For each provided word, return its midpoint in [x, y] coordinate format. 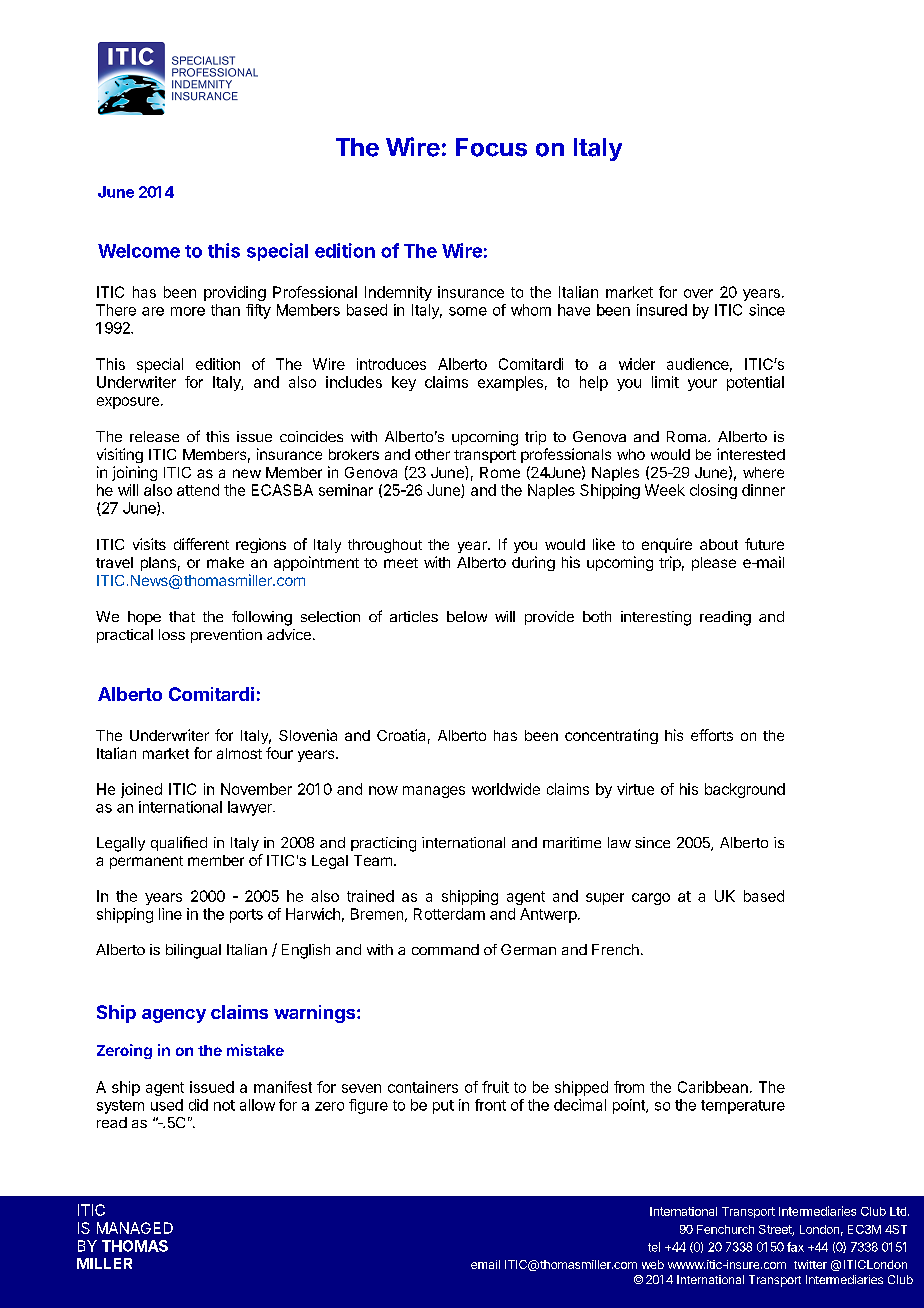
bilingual [193, 951]
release [154, 436]
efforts [712, 735]
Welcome [139, 251]
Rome [500, 472]
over [698, 293]
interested [751, 454]
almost [239, 753]
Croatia [401, 735]
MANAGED [135, 1228]
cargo [651, 899]
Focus [491, 147]
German [528, 949]
